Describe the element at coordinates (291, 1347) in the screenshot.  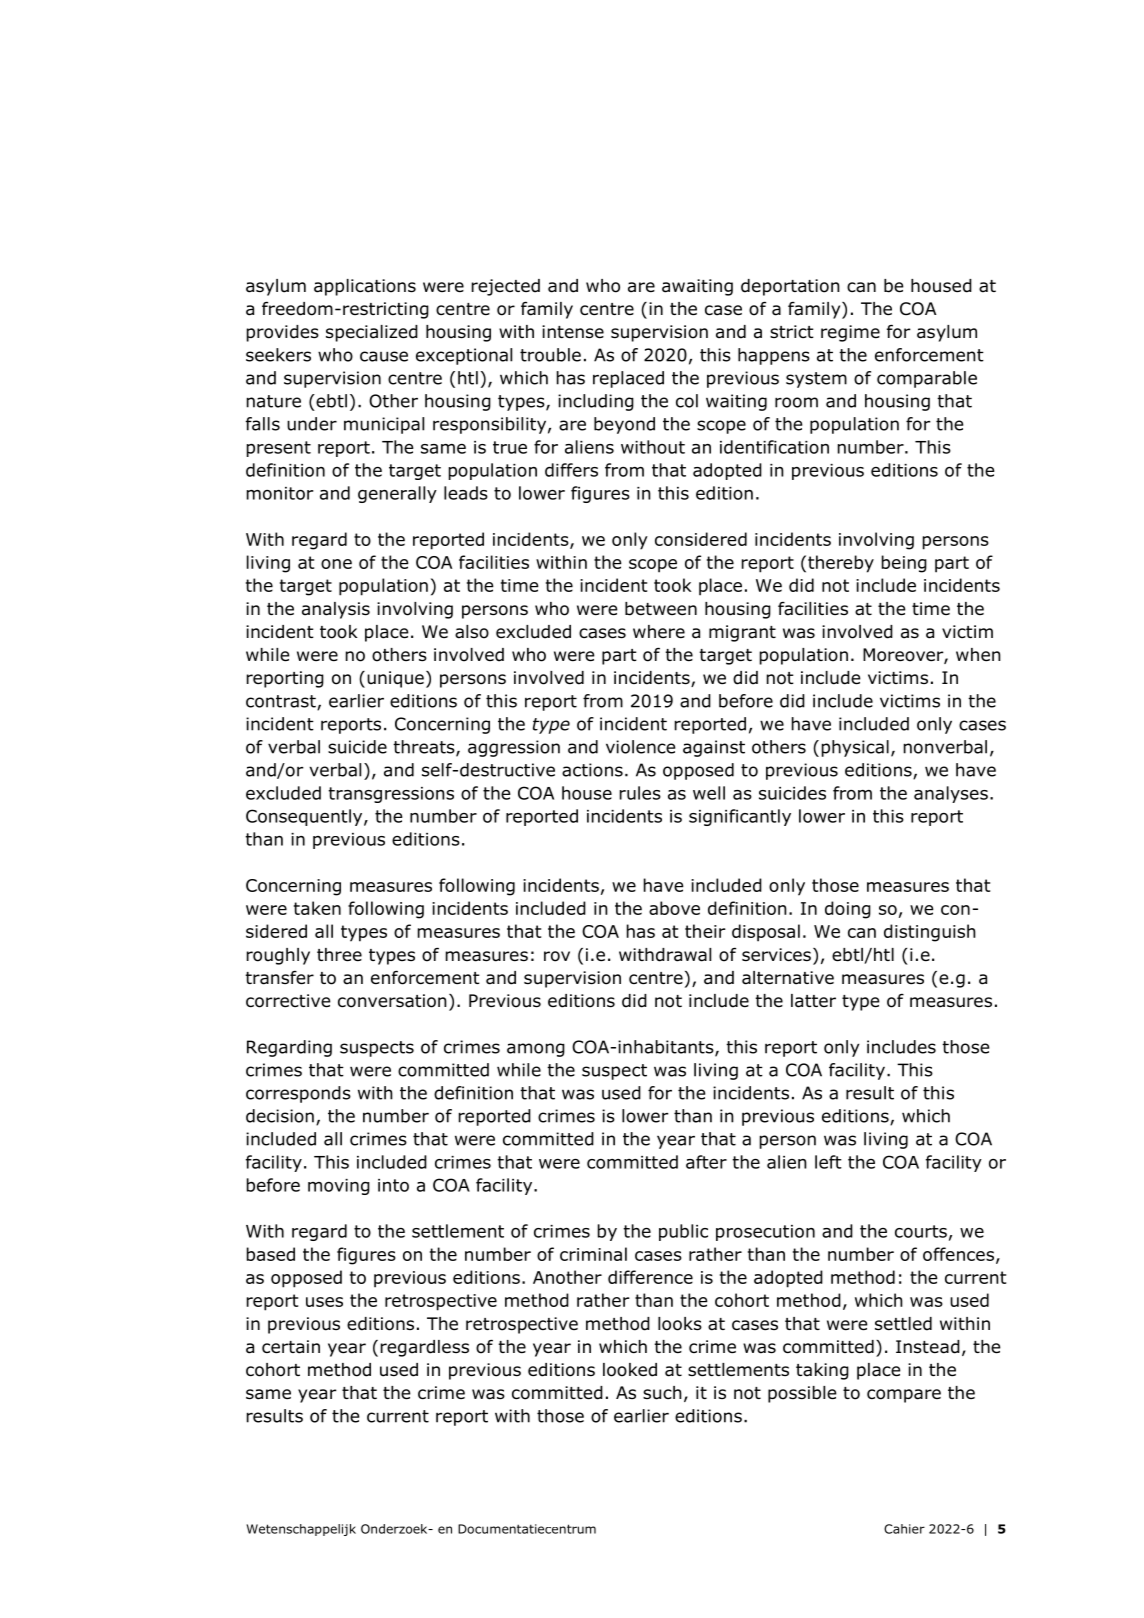
I see `certain` at that location.
